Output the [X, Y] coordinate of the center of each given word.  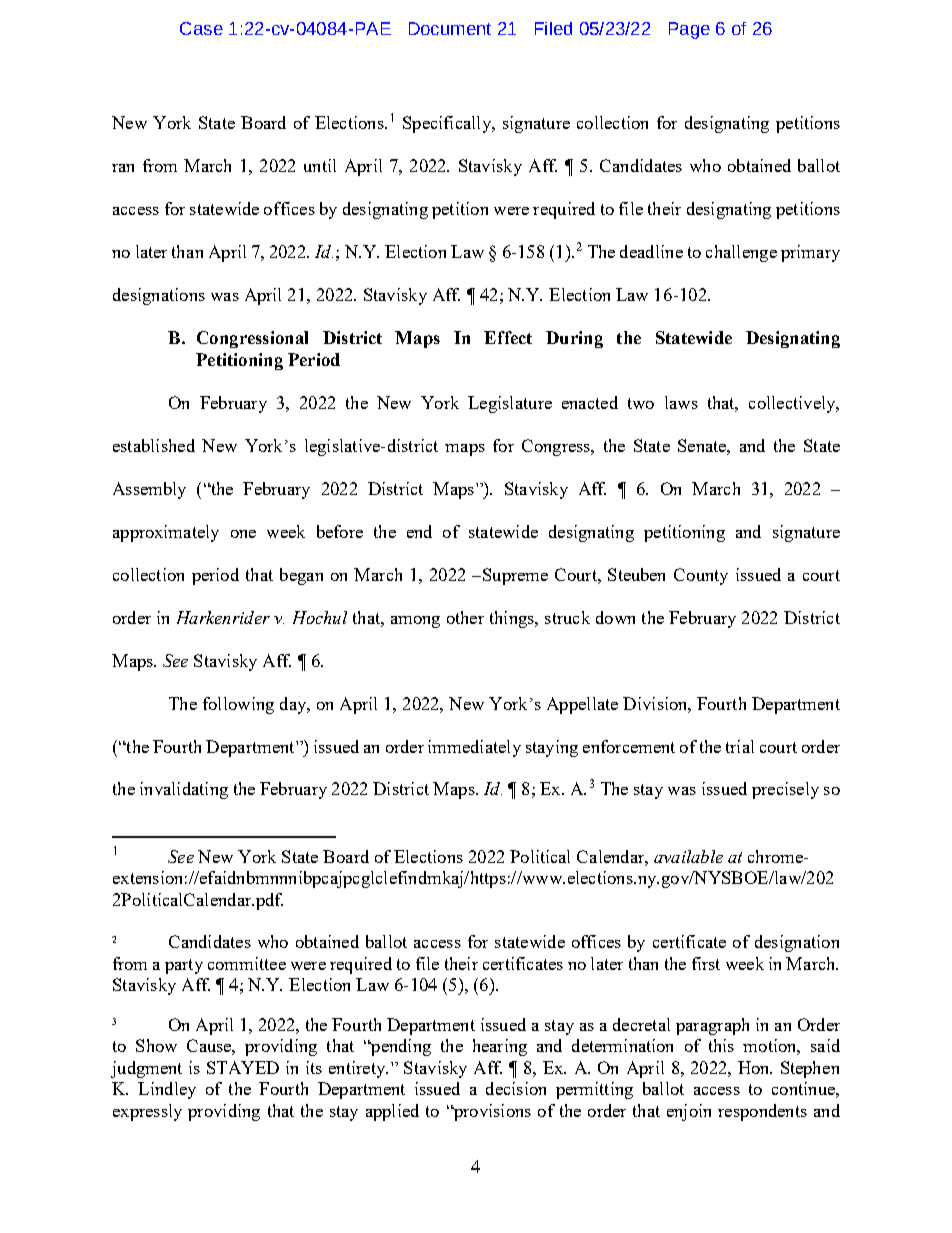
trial [740, 746]
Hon [755, 1067]
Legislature [510, 404]
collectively [793, 404]
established [154, 445]
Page [689, 30]
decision [516, 1088]
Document [450, 28]
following [238, 705]
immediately [474, 748]
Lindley [167, 1090]
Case [201, 28]
